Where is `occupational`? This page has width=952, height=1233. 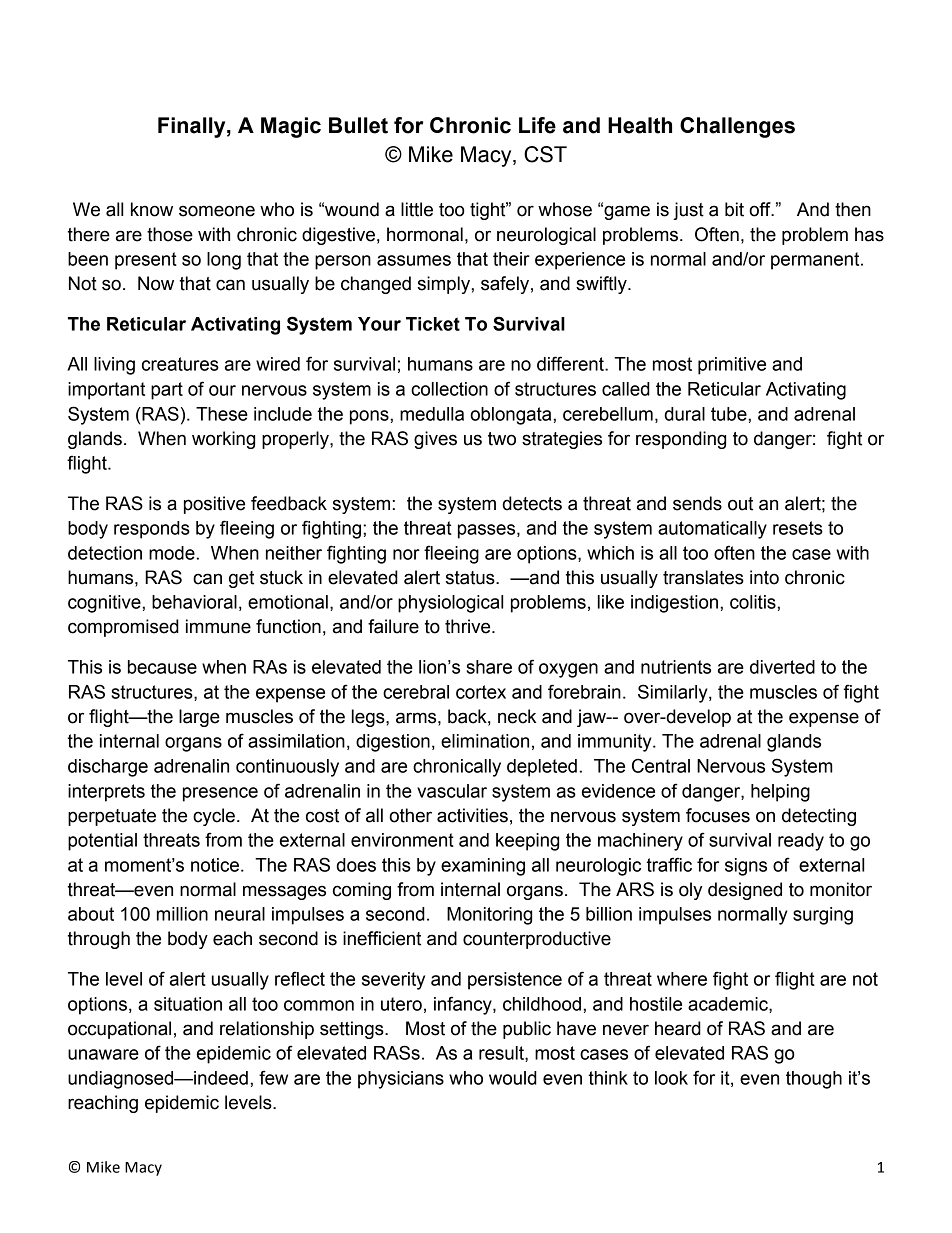 occupational is located at coordinates (119, 1030).
